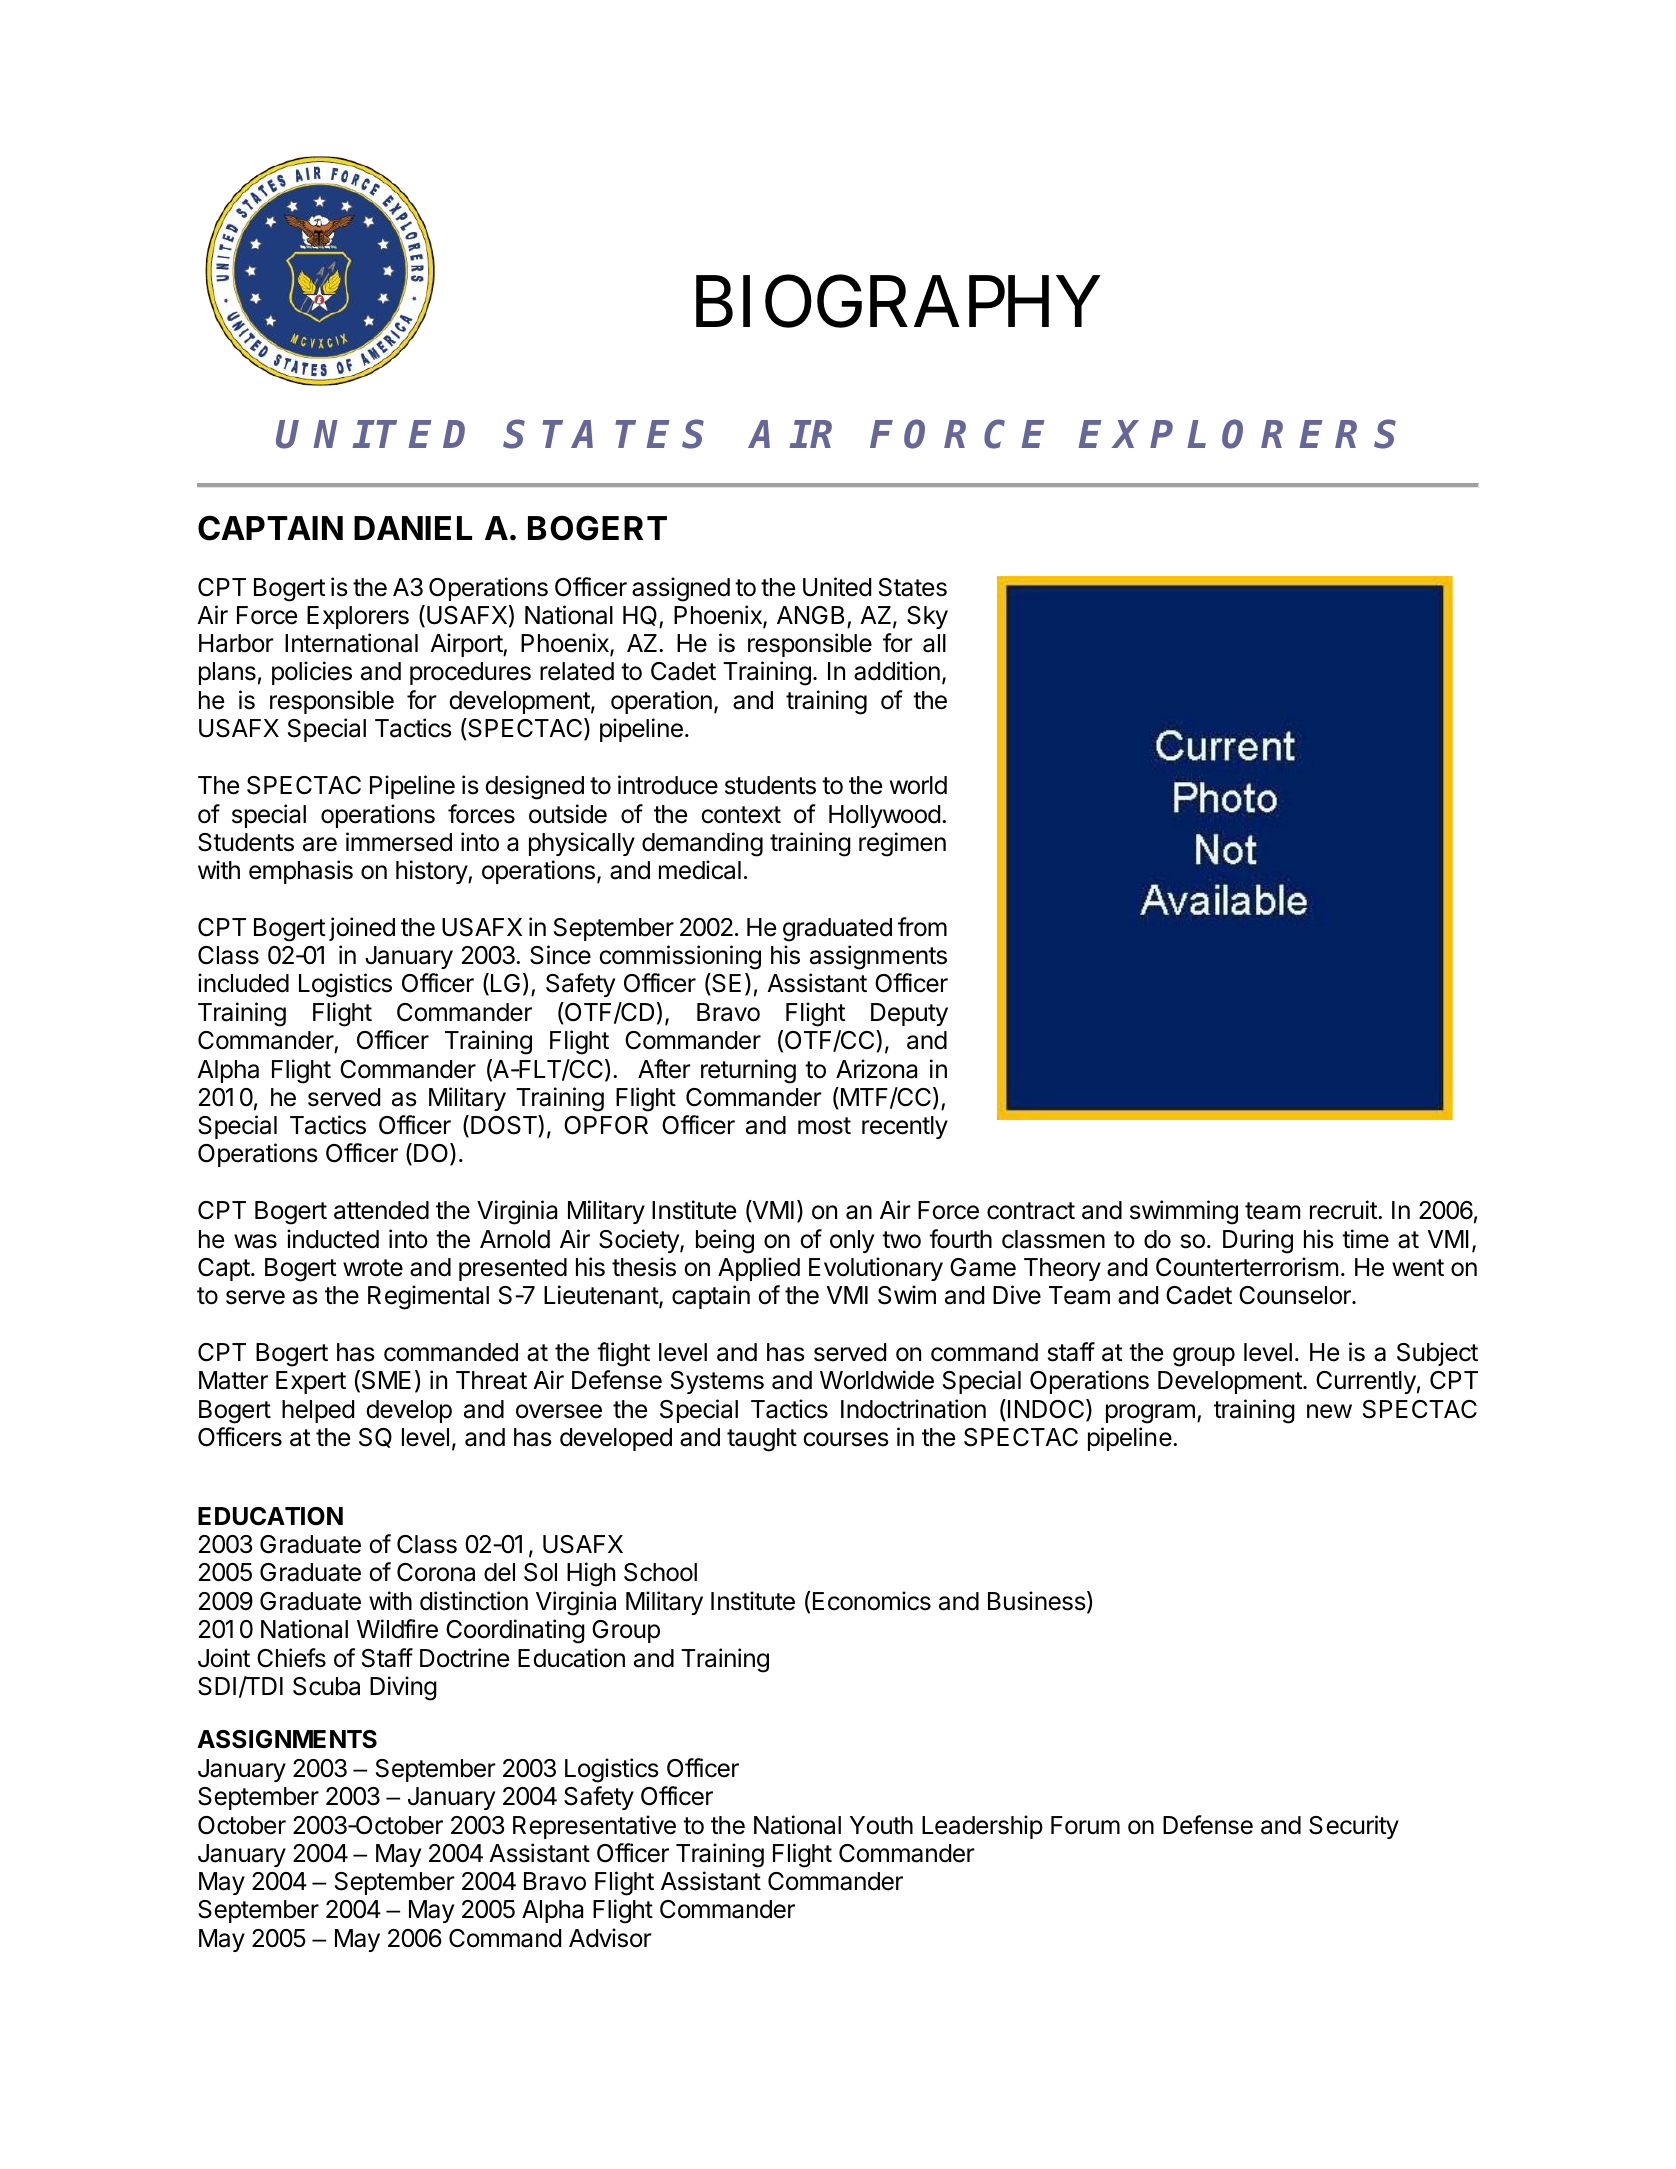 Image resolution: width=1676 pixels, height=2169 pixels. I want to click on Youth, so click(881, 1825).
